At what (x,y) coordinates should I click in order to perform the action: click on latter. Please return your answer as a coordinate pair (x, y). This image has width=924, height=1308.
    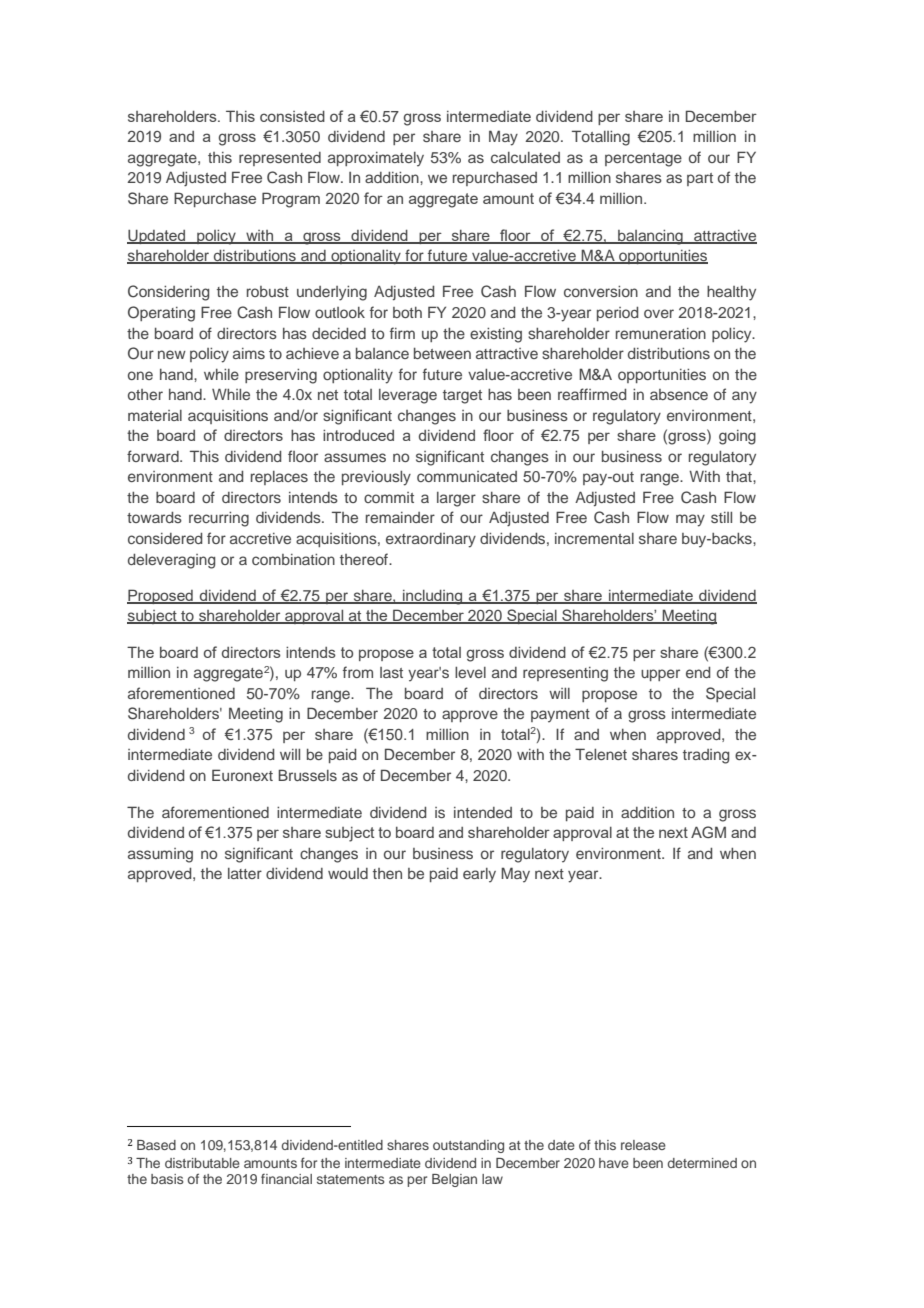
    Looking at the image, I should click on (245, 873).
